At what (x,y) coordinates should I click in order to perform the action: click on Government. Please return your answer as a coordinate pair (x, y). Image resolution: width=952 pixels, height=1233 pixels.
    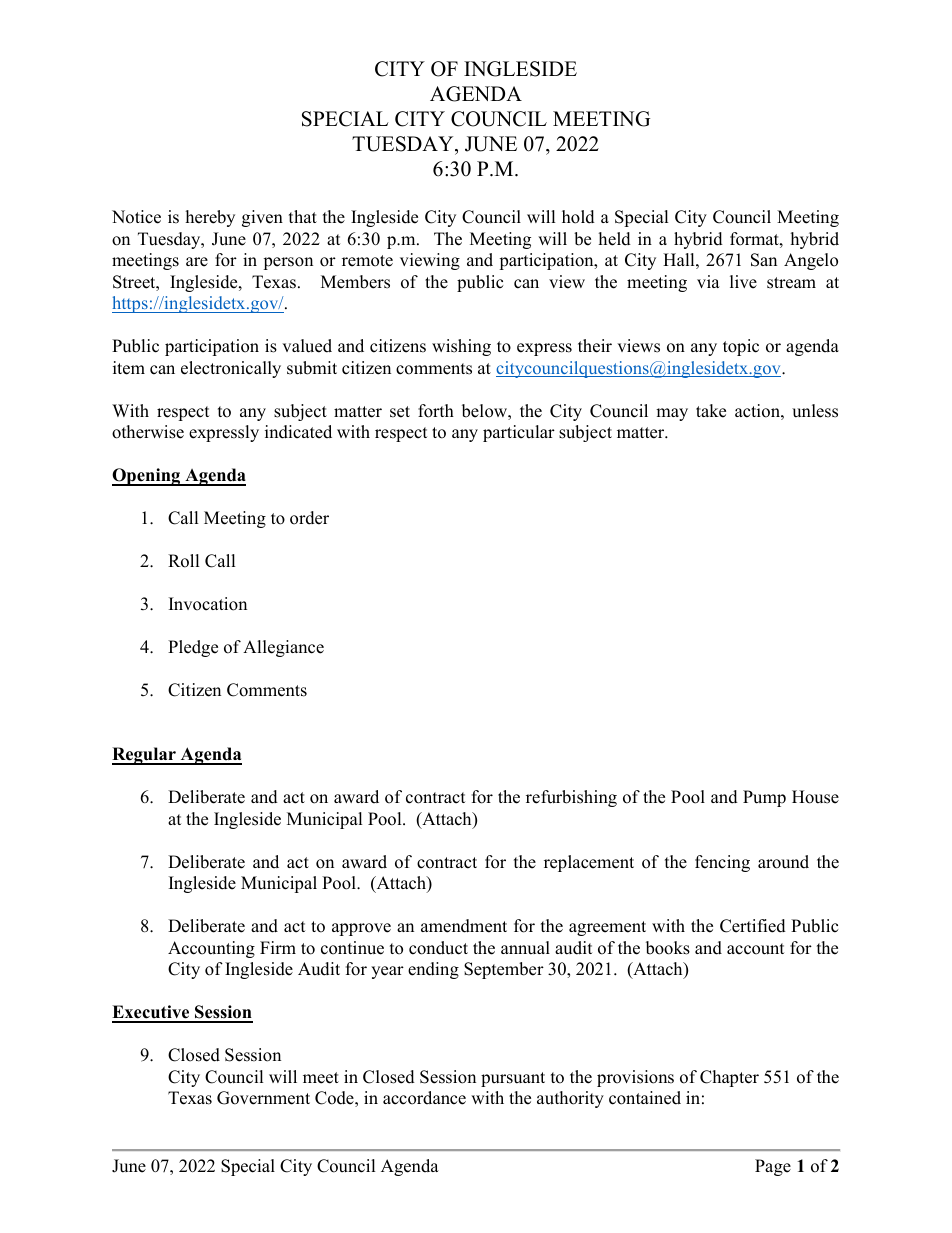
    Looking at the image, I should click on (263, 1098).
